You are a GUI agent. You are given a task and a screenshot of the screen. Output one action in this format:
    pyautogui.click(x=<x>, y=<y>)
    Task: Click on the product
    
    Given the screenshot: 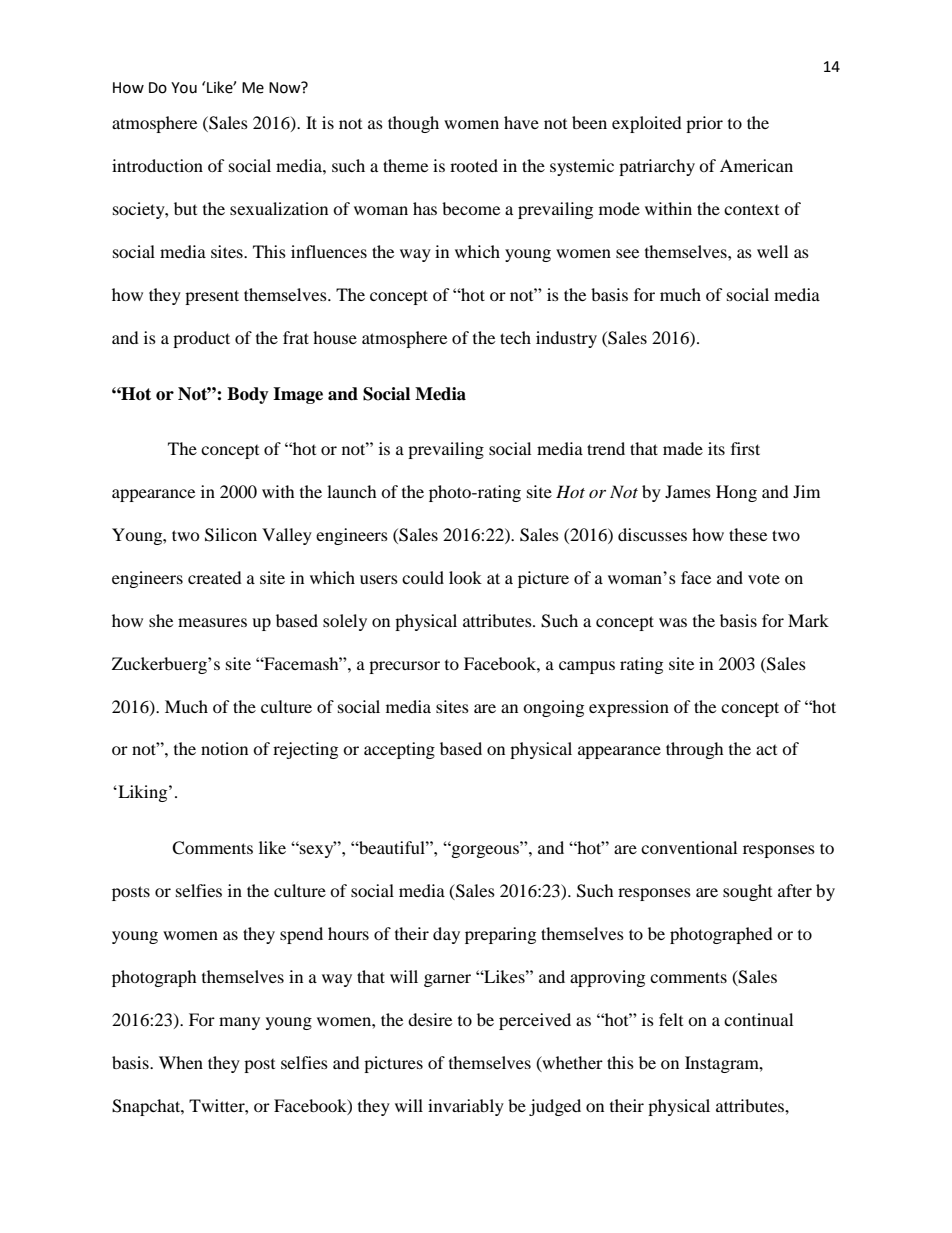 What is the action you would take?
    pyautogui.click(x=201, y=339)
